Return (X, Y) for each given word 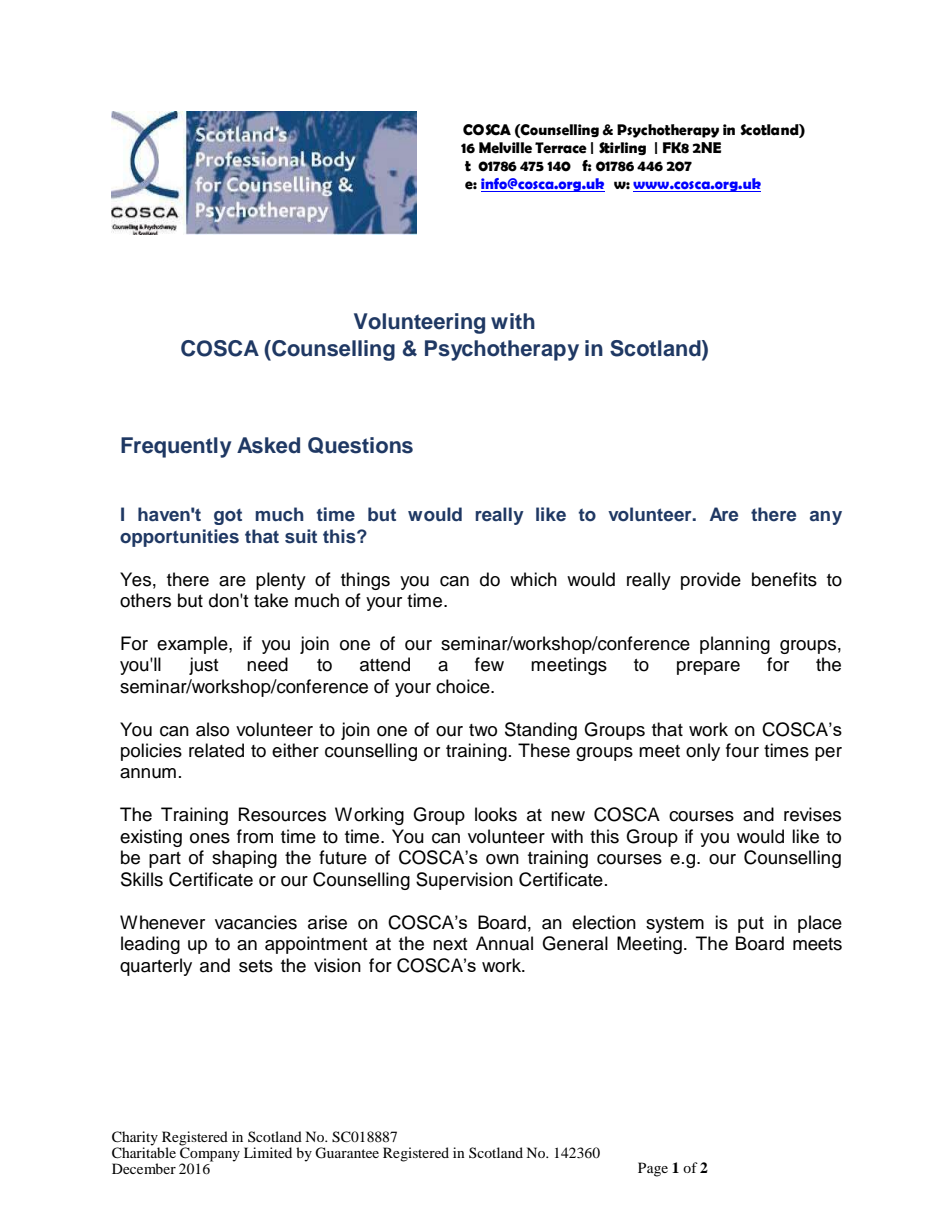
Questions (360, 445)
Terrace (561, 148)
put (751, 925)
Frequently (176, 447)
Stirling (622, 148)
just (204, 666)
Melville (505, 148)
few (489, 664)
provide (711, 581)
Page (653, 1169)
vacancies (256, 922)
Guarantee (347, 1153)
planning (735, 645)
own (502, 859)
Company (210, 1154)
